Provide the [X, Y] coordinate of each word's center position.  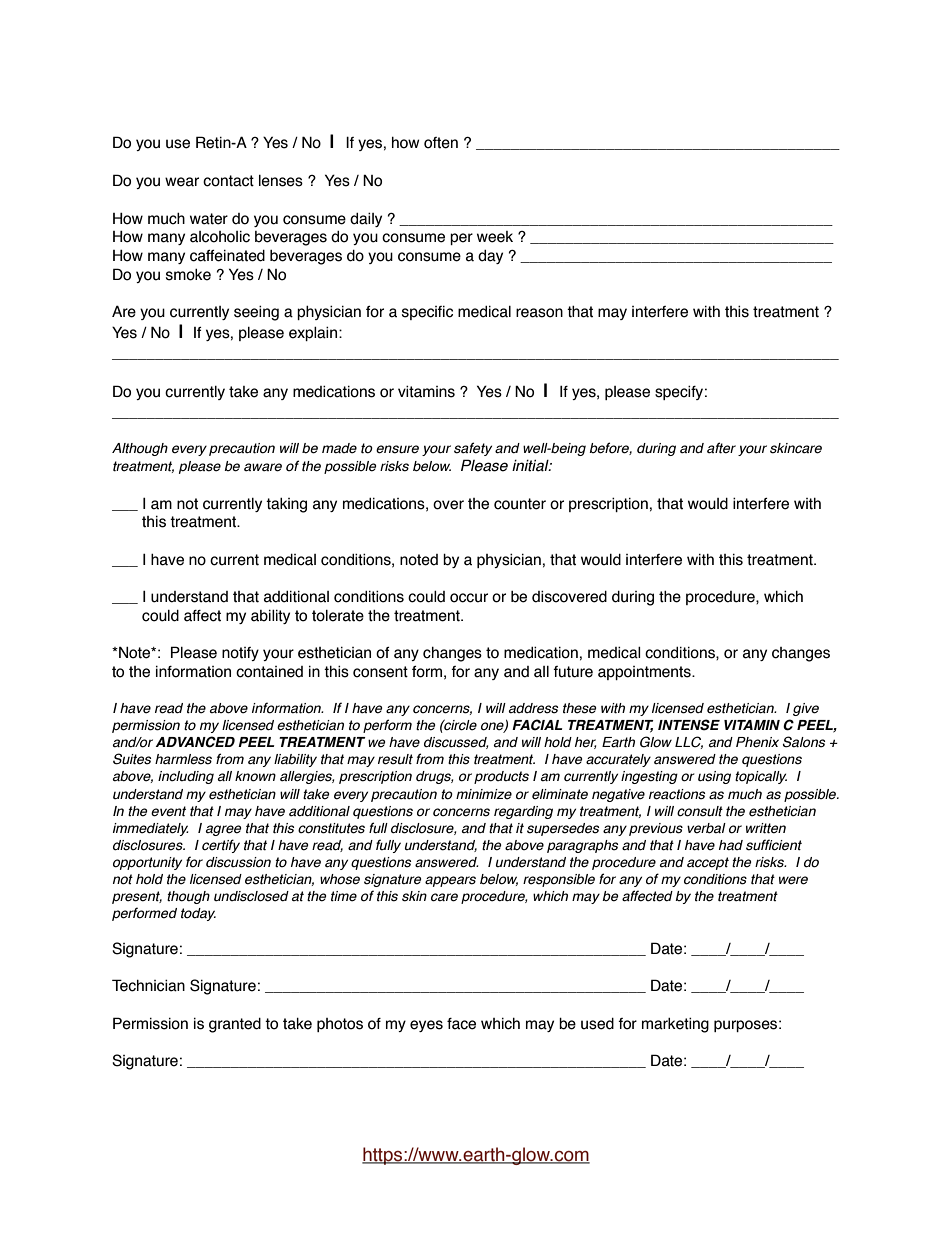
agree [223, 830]
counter [520, 504]
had [731, 845]
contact [228, 181]
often [441, 143]
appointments [645, 673]
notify [240, 654]
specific [427, 313]
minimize [484, 794]
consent [380, 672]
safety [473, 449]
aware [263, 467]
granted [235, 1025]
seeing [256, 313]
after [721, 448]
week [495, 237]
